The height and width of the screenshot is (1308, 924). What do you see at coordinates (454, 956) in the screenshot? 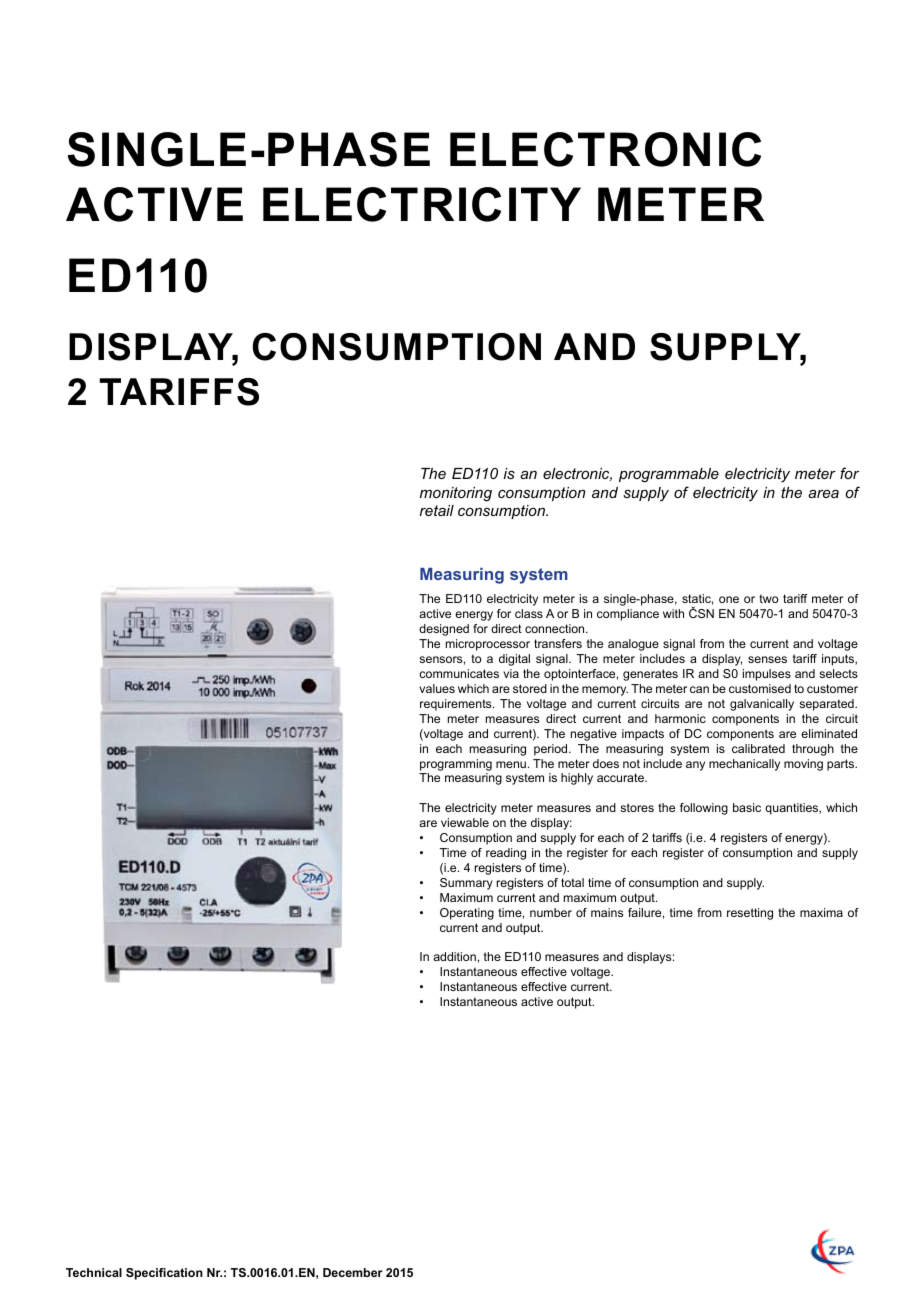
I see `addition` at bounding box center [454, 956].
